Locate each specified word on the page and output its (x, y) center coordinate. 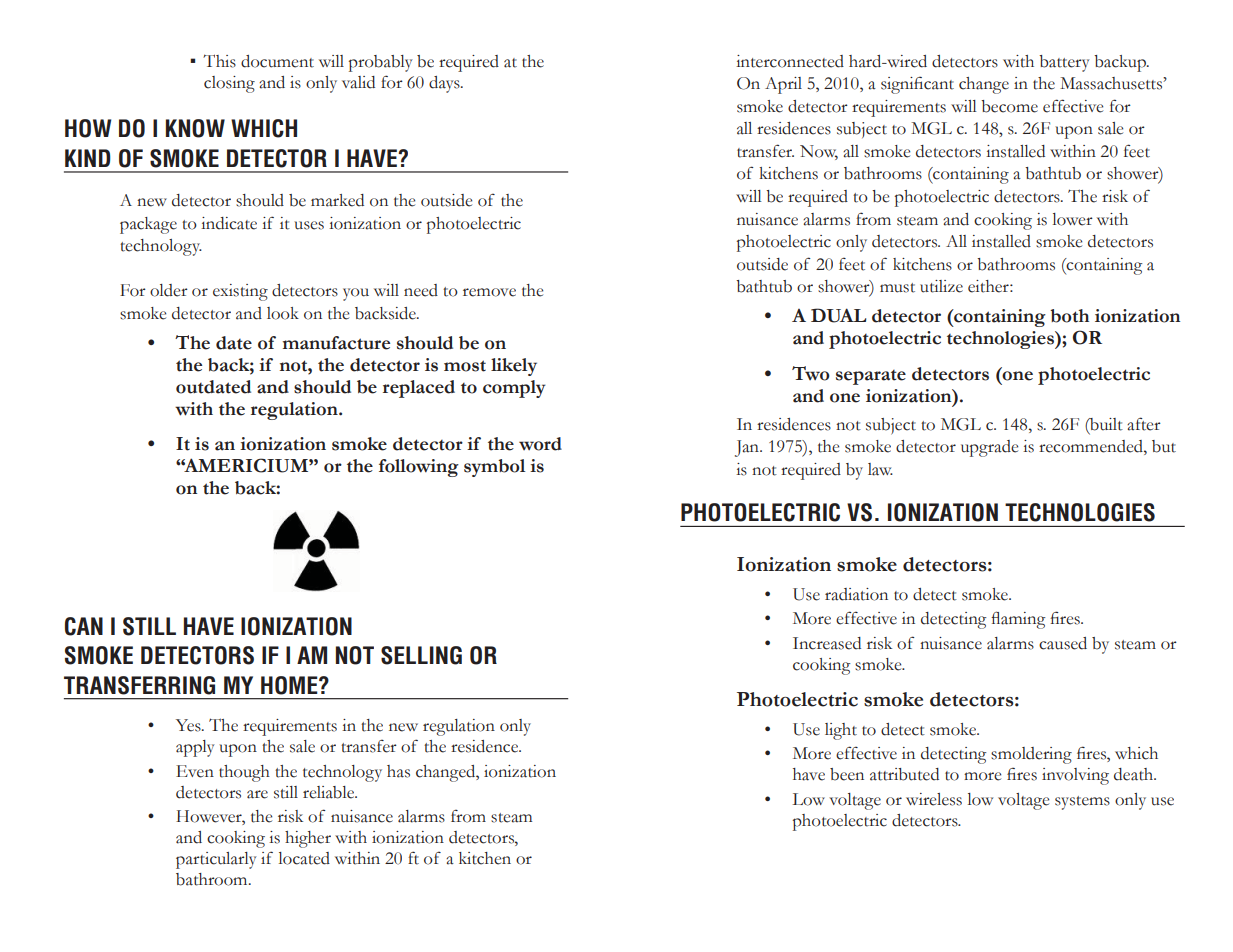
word (540, 444)
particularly (216, 860)
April (783, 85)
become (1009, 106)
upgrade (989, 448)
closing (229, 84)
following (419, 468)
